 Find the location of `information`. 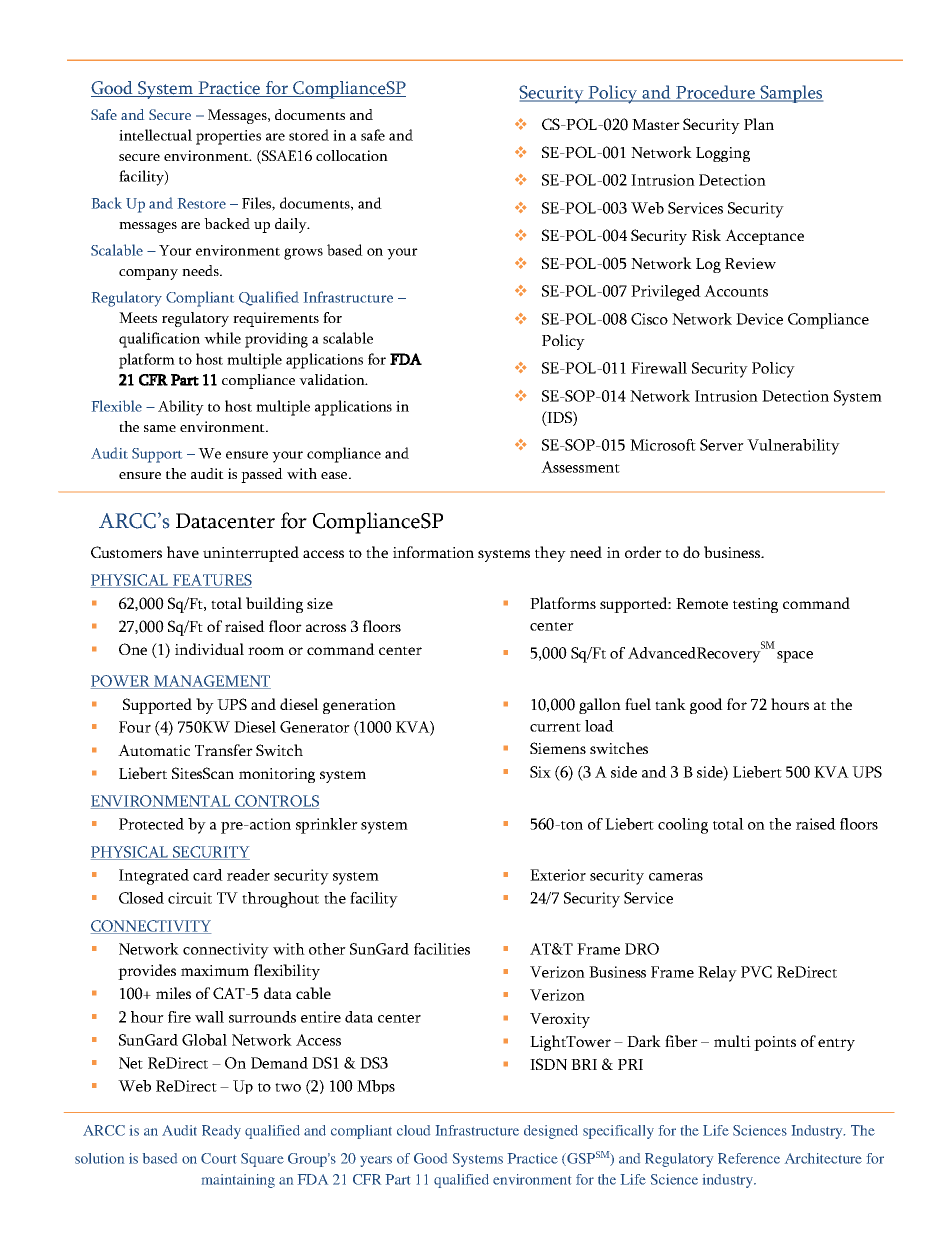

information is located at coordinates (433, 552).
